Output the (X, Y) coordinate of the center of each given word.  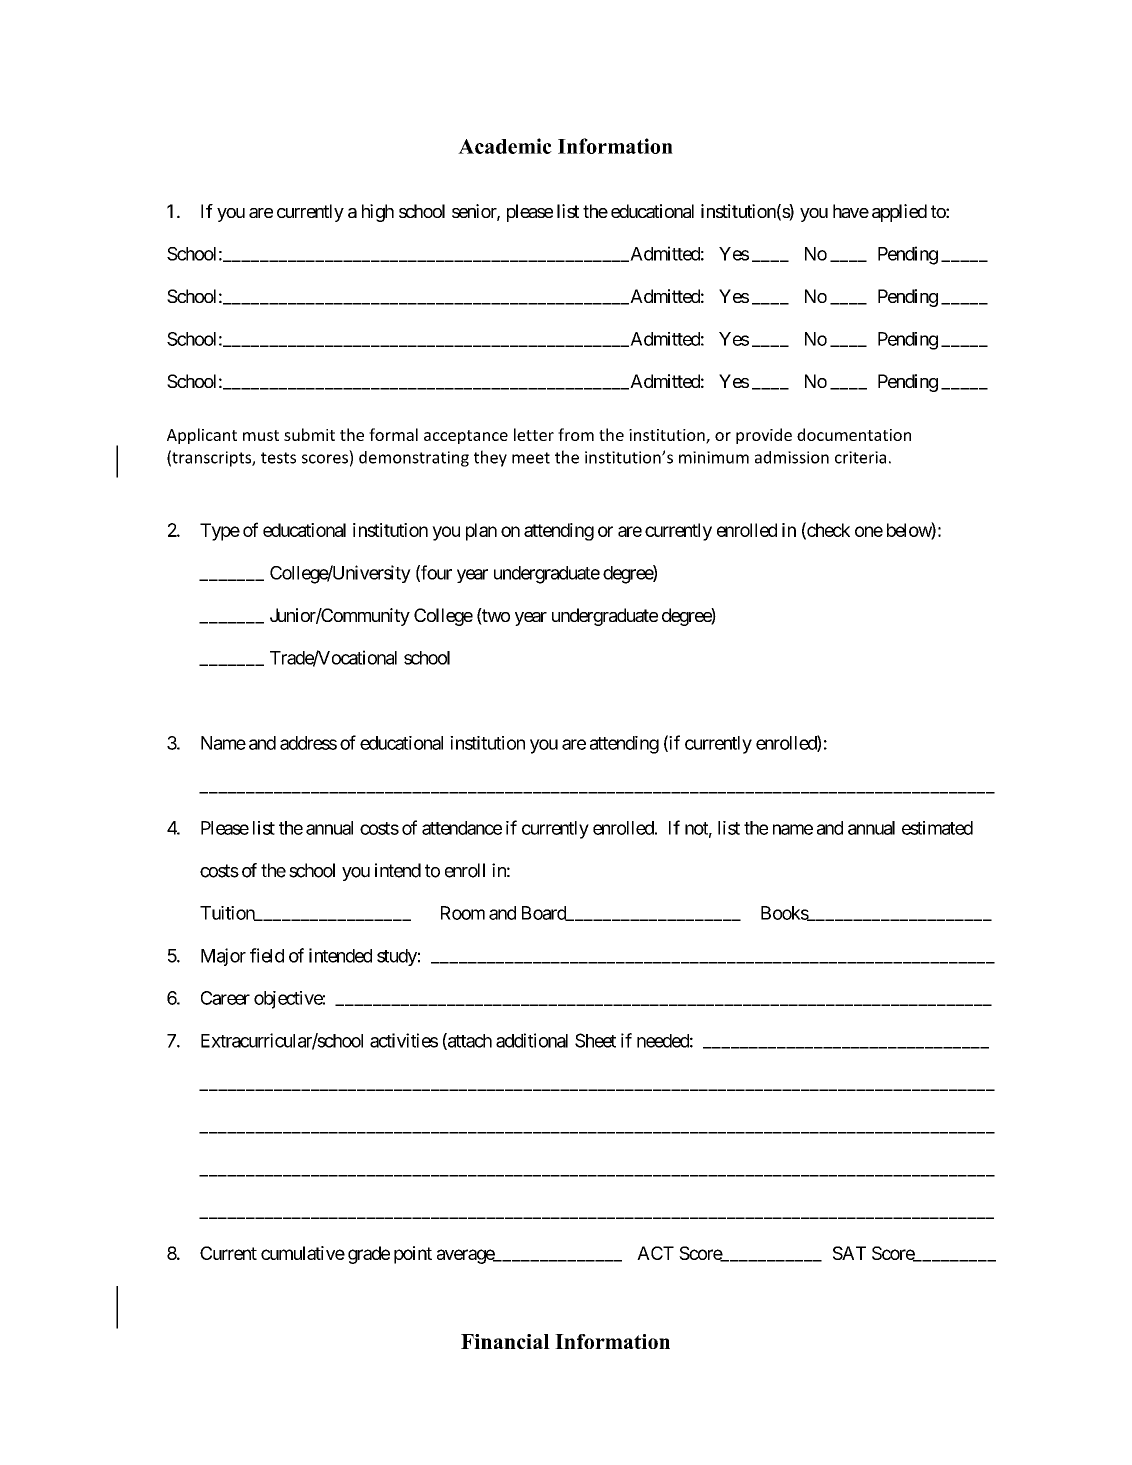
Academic (505, 146)
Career (225, 998)
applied (899, 213)
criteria (860, 457)
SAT (849, 1253)
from (576, 434)
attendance (462, 828)
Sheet (595, 1040)
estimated (937, 828)
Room (463, 913)
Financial (505, 1341)
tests (278, 458)
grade (369, 1255)
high (378, 213)
